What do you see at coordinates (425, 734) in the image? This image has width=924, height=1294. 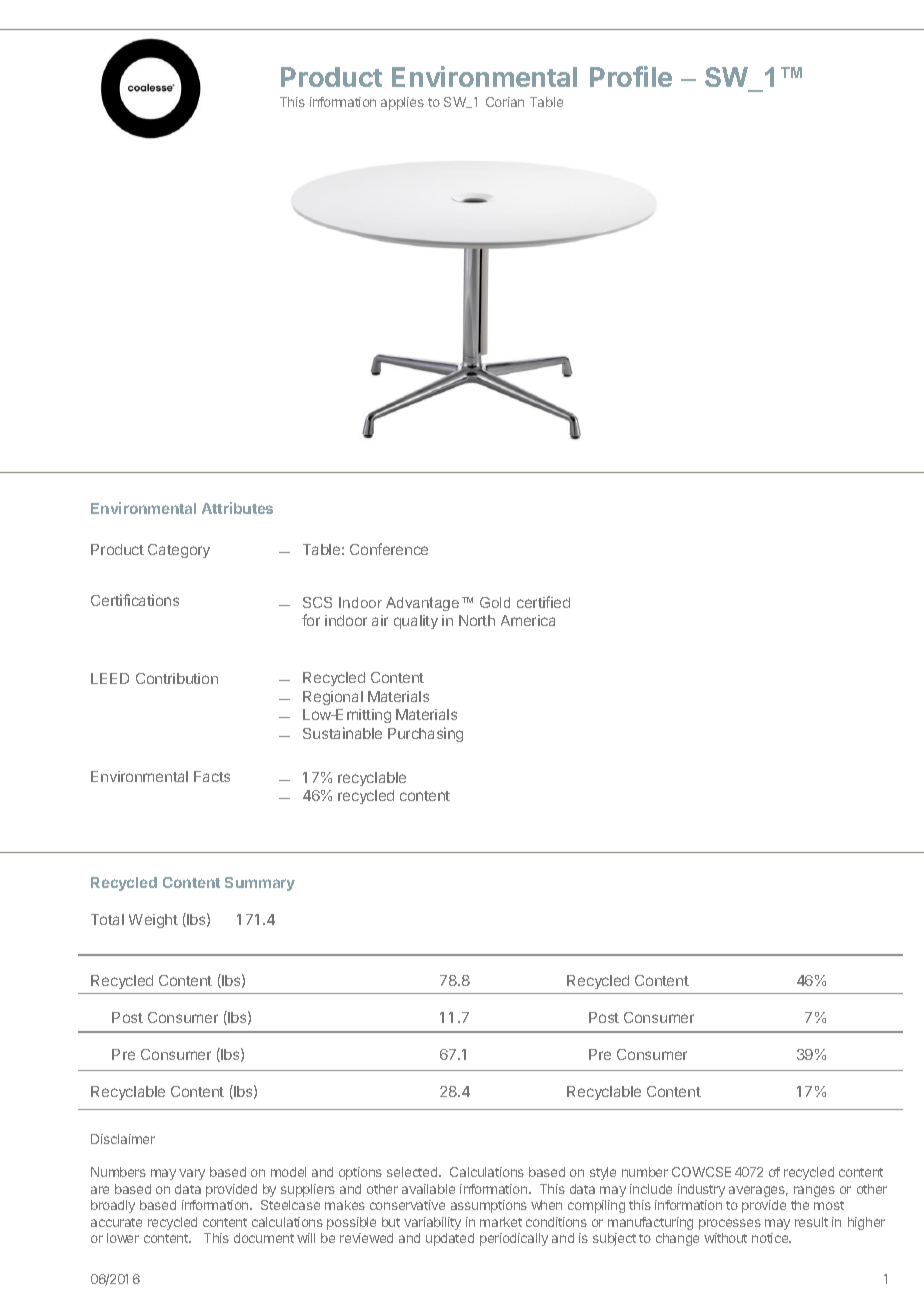 I see `Purchasing` at bounding box center [425, 734].
